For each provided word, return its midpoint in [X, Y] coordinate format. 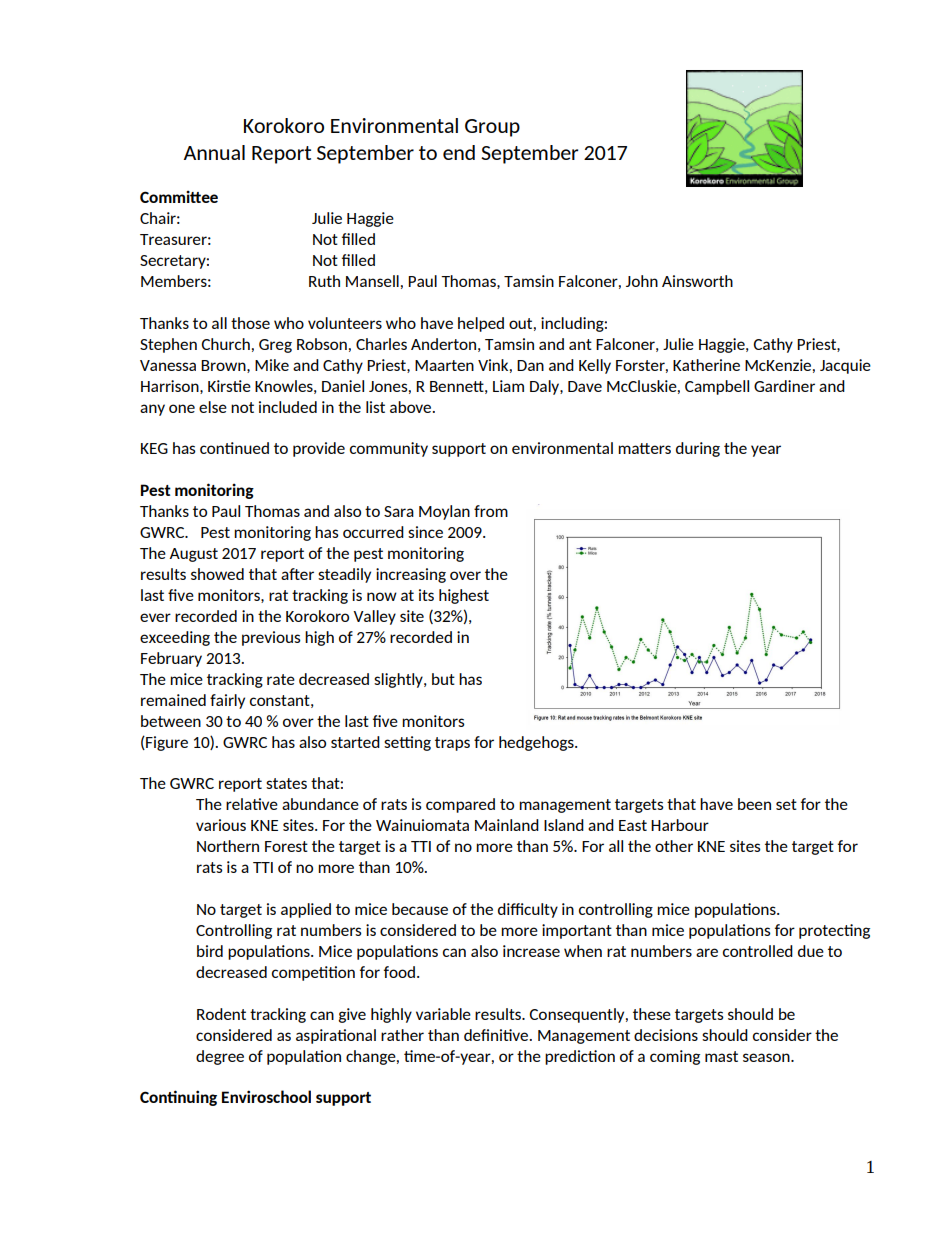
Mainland [507, 825]
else [213, 407]
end [459, 152]
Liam [508, 386]
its [426, 595]
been [754, 804]
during [698, 449]
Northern [228, 846]
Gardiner [784, 386]
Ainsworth [697, 281]
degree [220, 1057]
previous [271, 638]
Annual [214, 152]
